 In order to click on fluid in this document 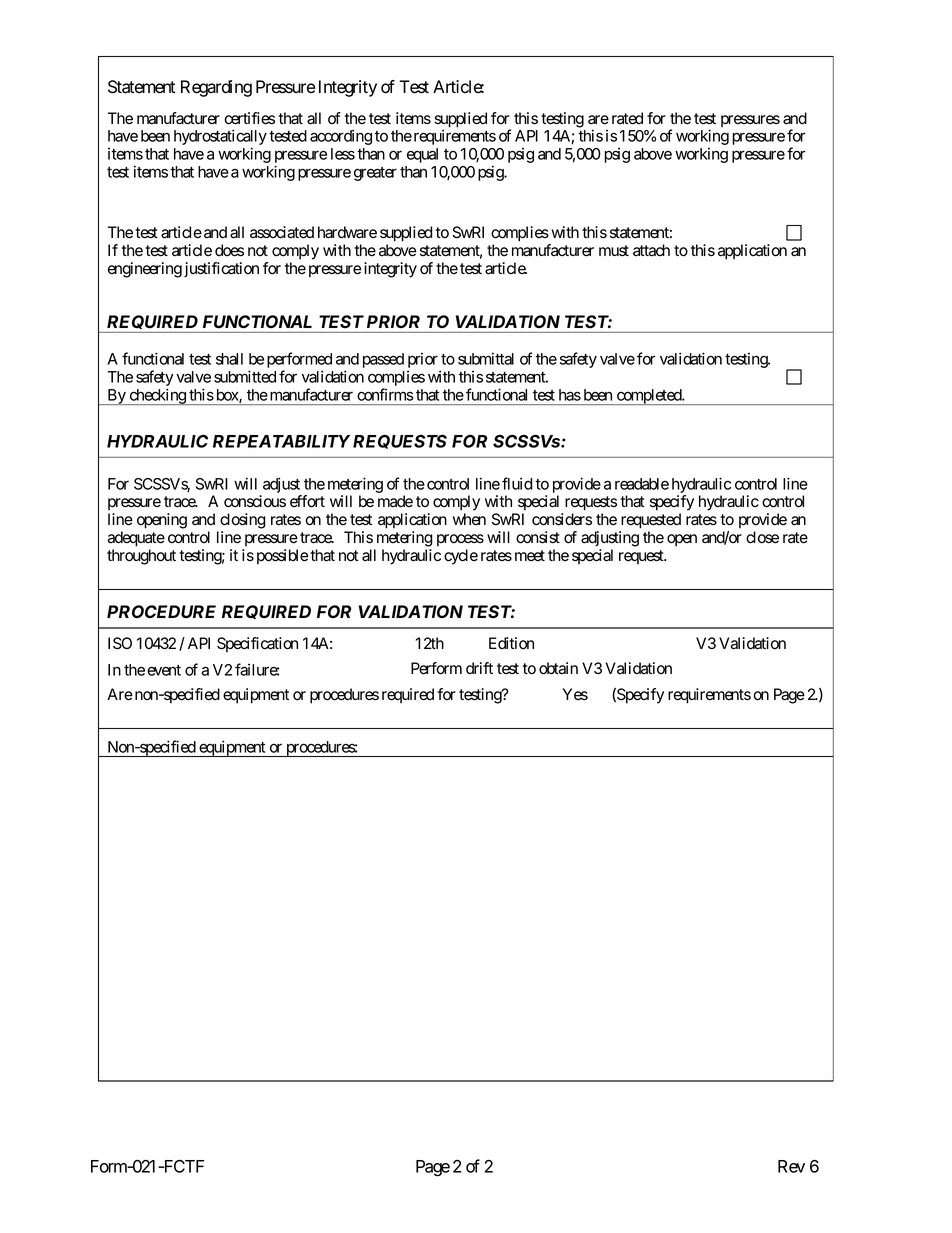, I will do `click(517, 483)`.
